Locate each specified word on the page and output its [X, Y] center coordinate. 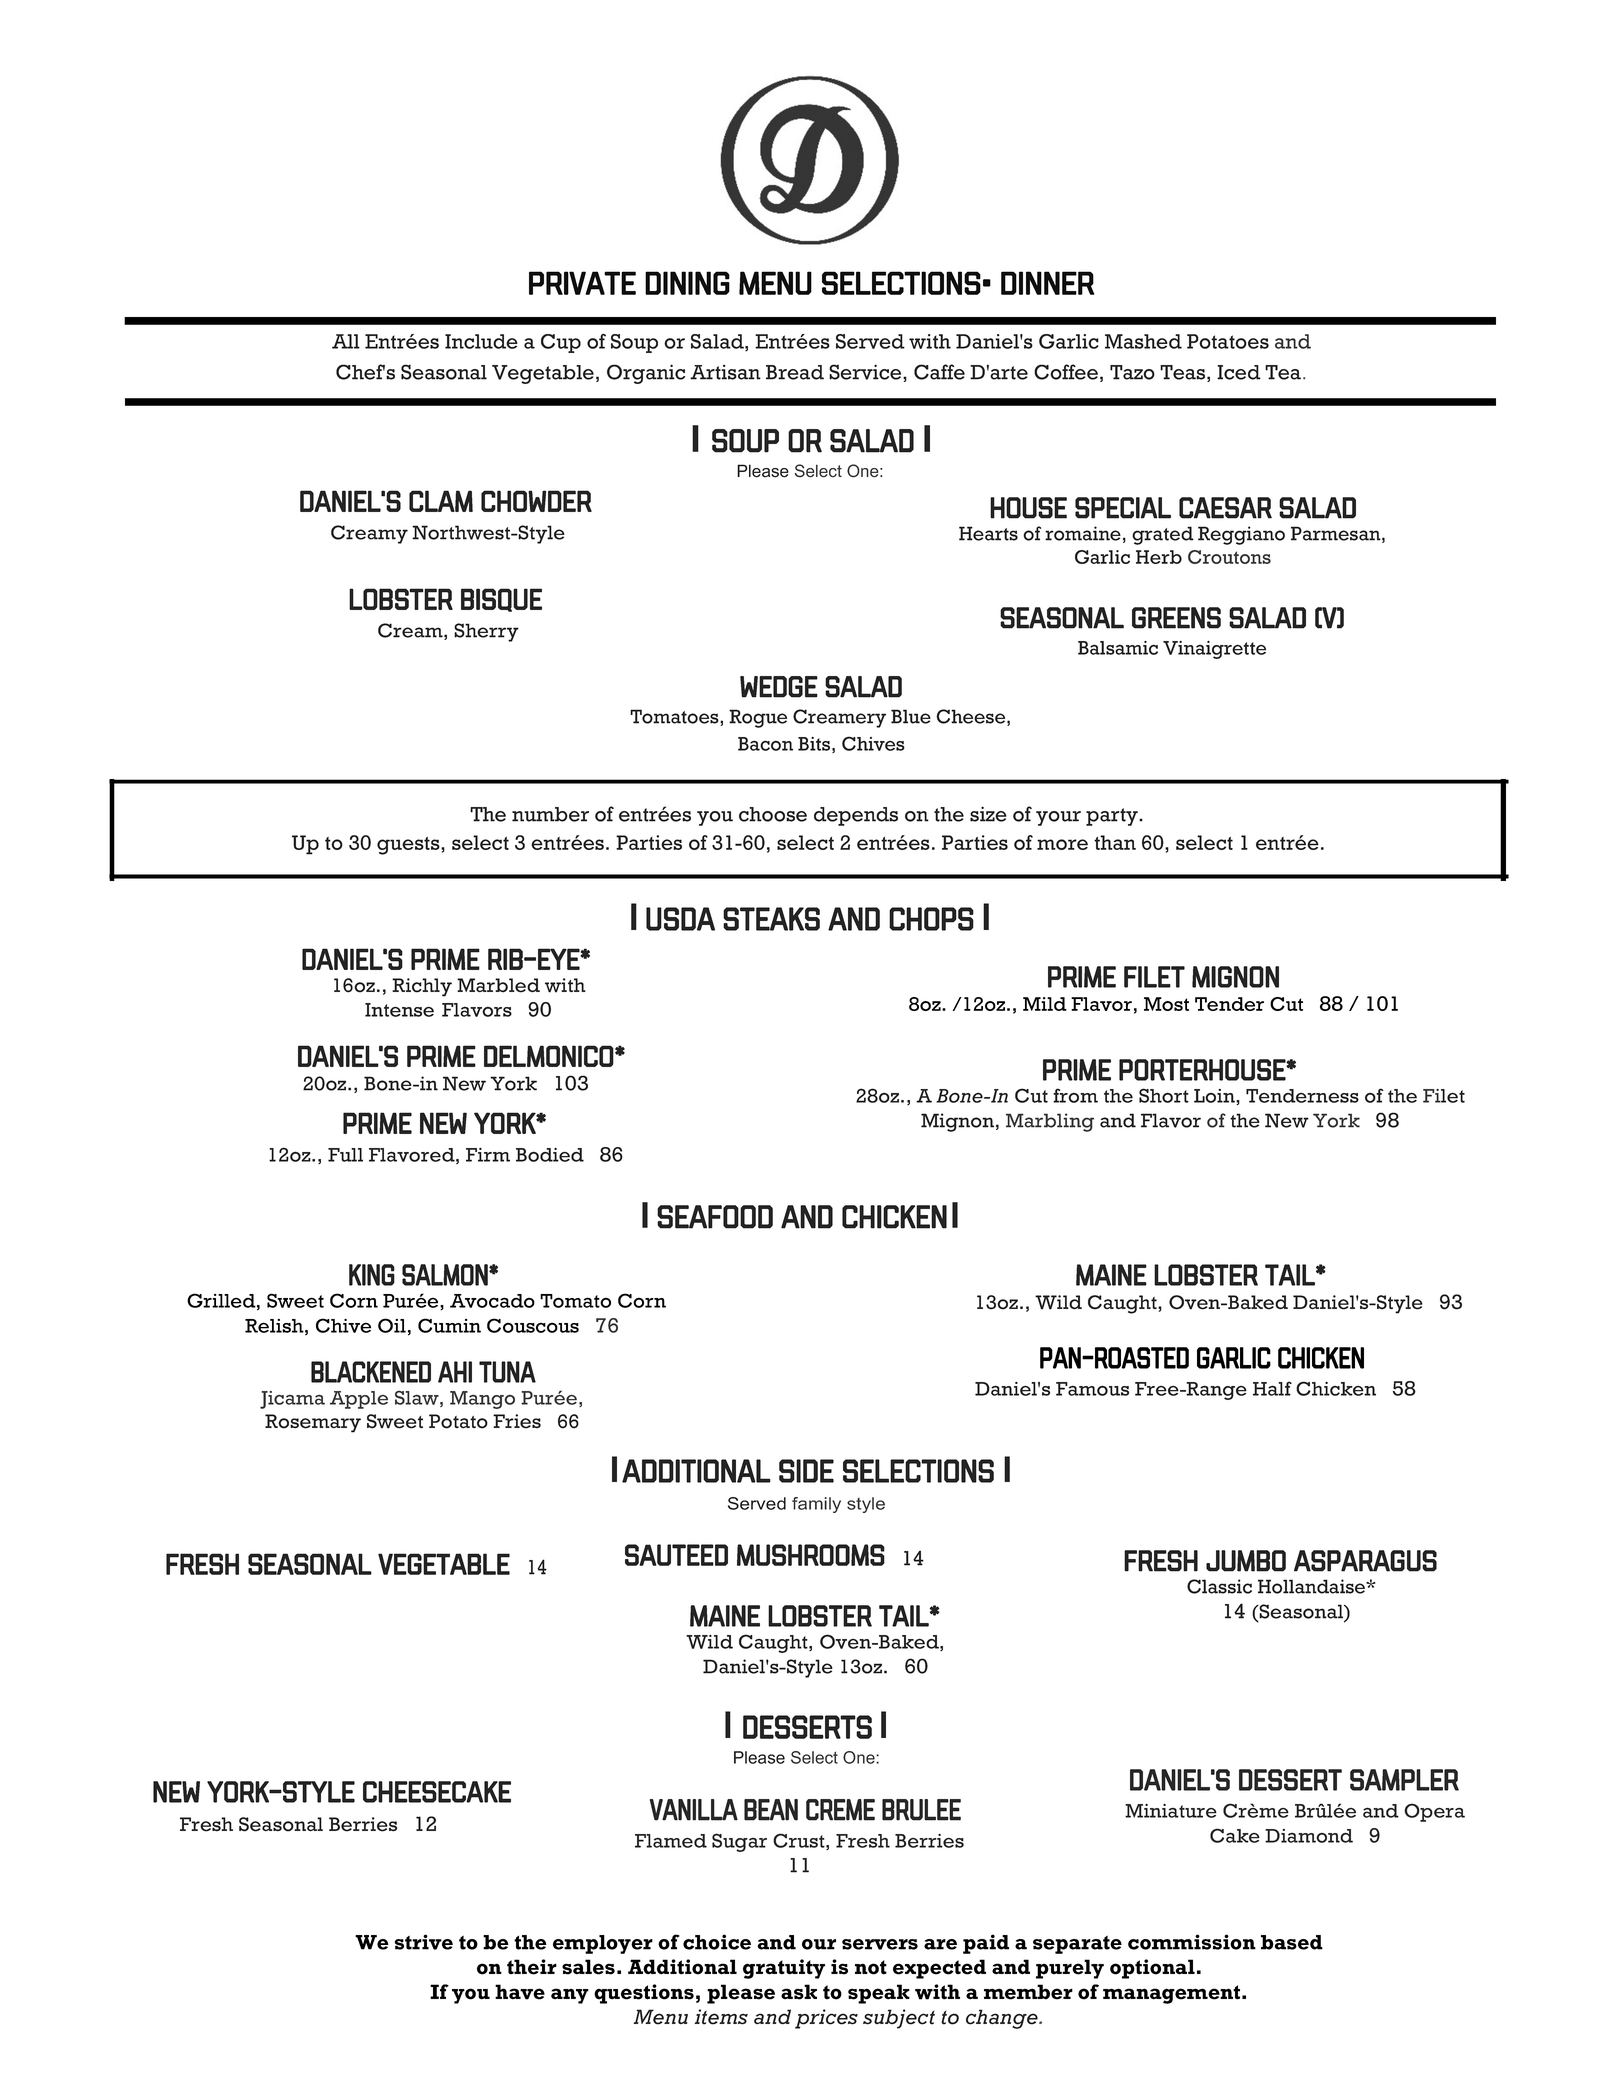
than [1115, 842]
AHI [455, 1372]
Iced [1239, 372]
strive [424, 1942]
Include [481, 341]
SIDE [806, 1471]
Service [866, 373]
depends [856, 816]
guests [409, 846]
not [871, 1967]
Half [1272, 1388]
